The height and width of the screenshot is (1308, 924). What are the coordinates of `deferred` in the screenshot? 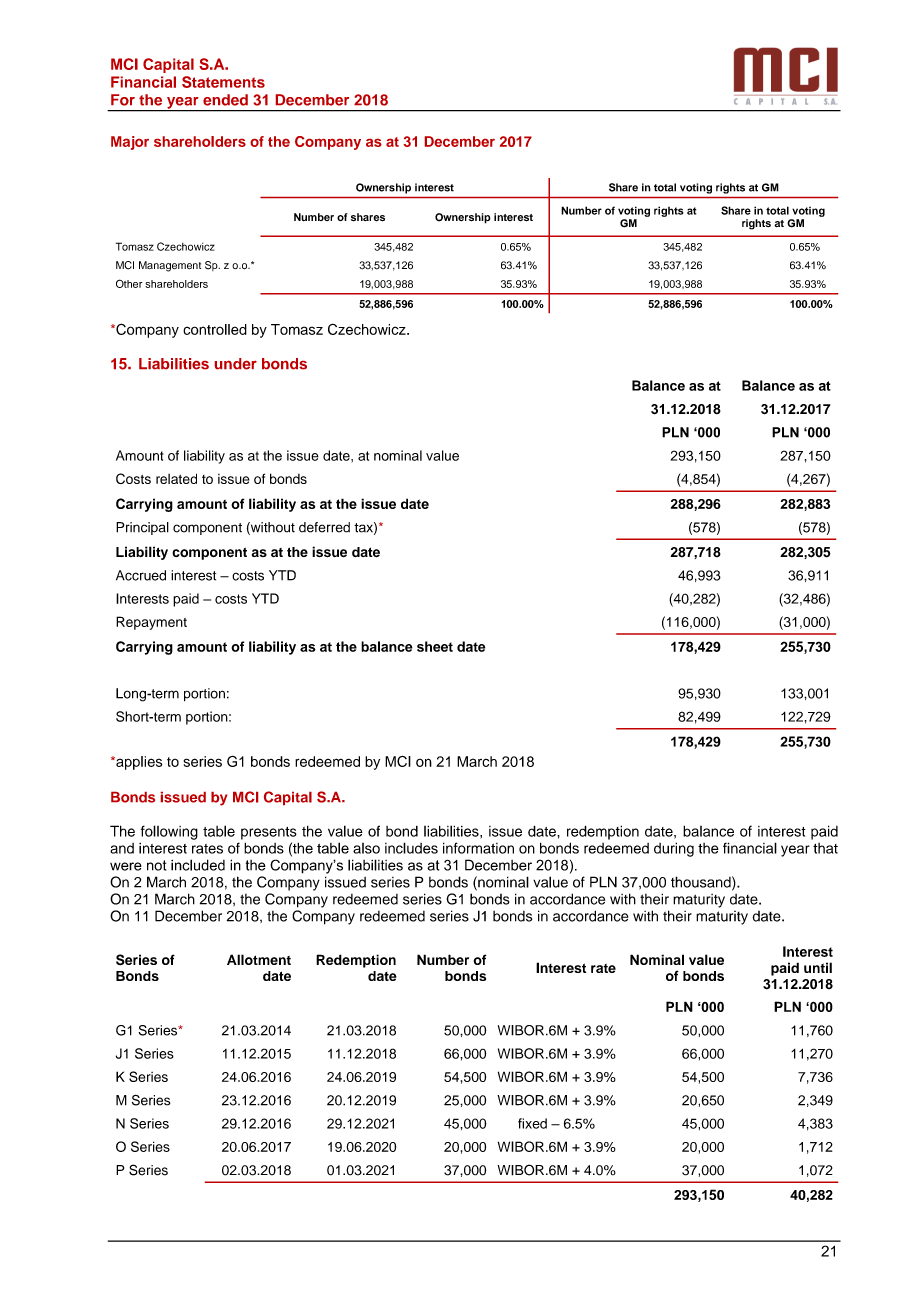 It's located at (324, 527).
